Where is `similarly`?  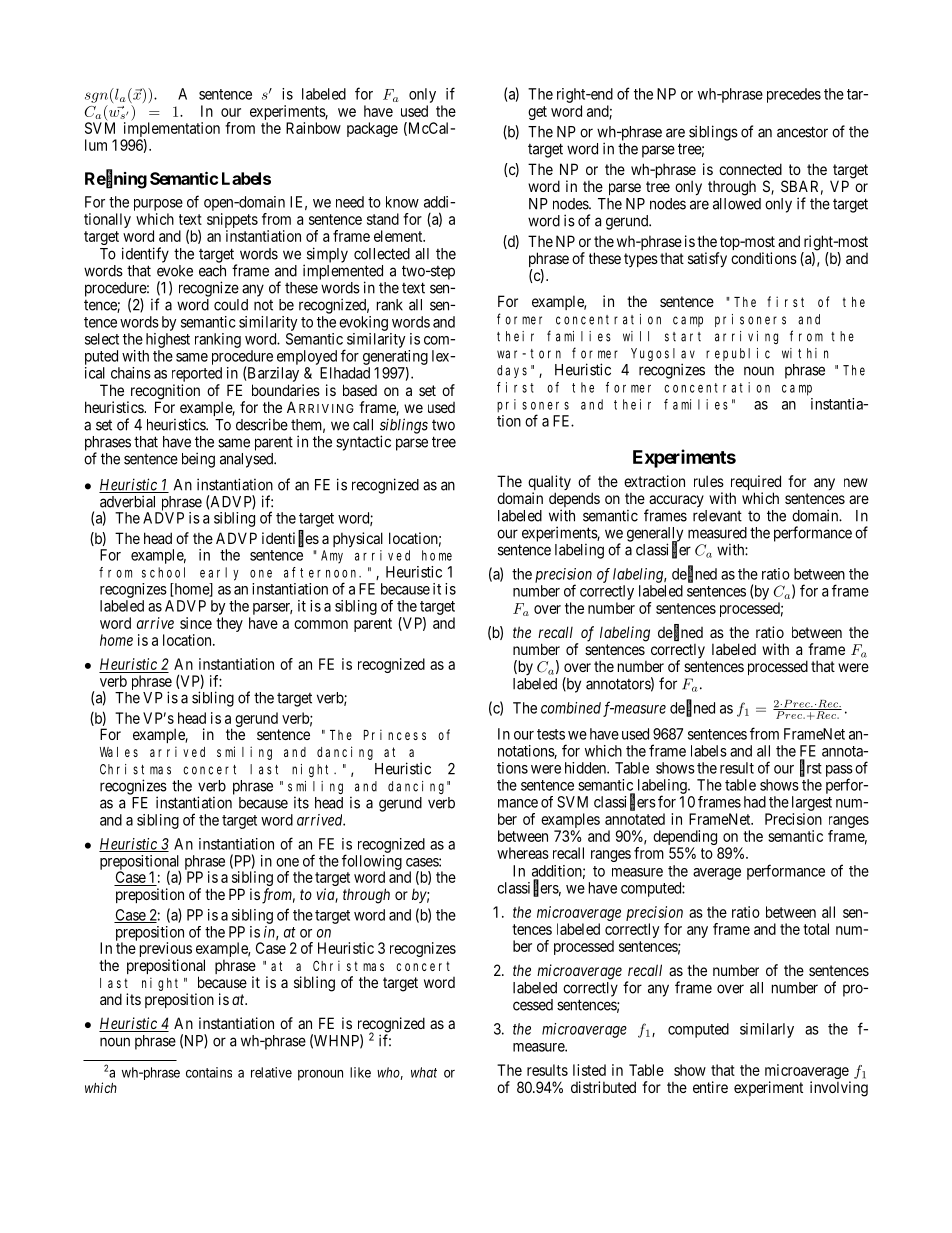
similarly is located at coordinates (767, 1030).
